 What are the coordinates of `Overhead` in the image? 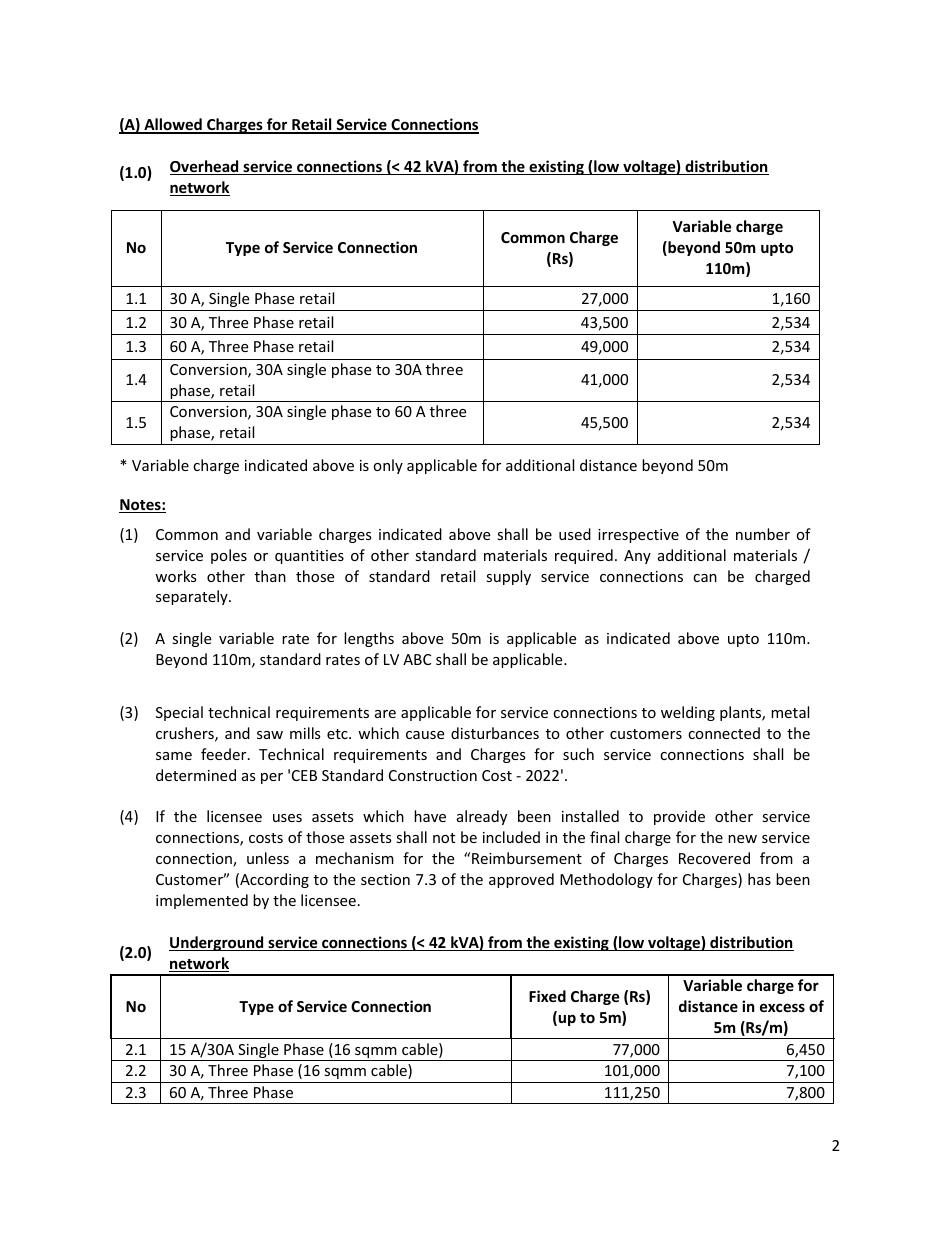 It's located at (205, 167).
